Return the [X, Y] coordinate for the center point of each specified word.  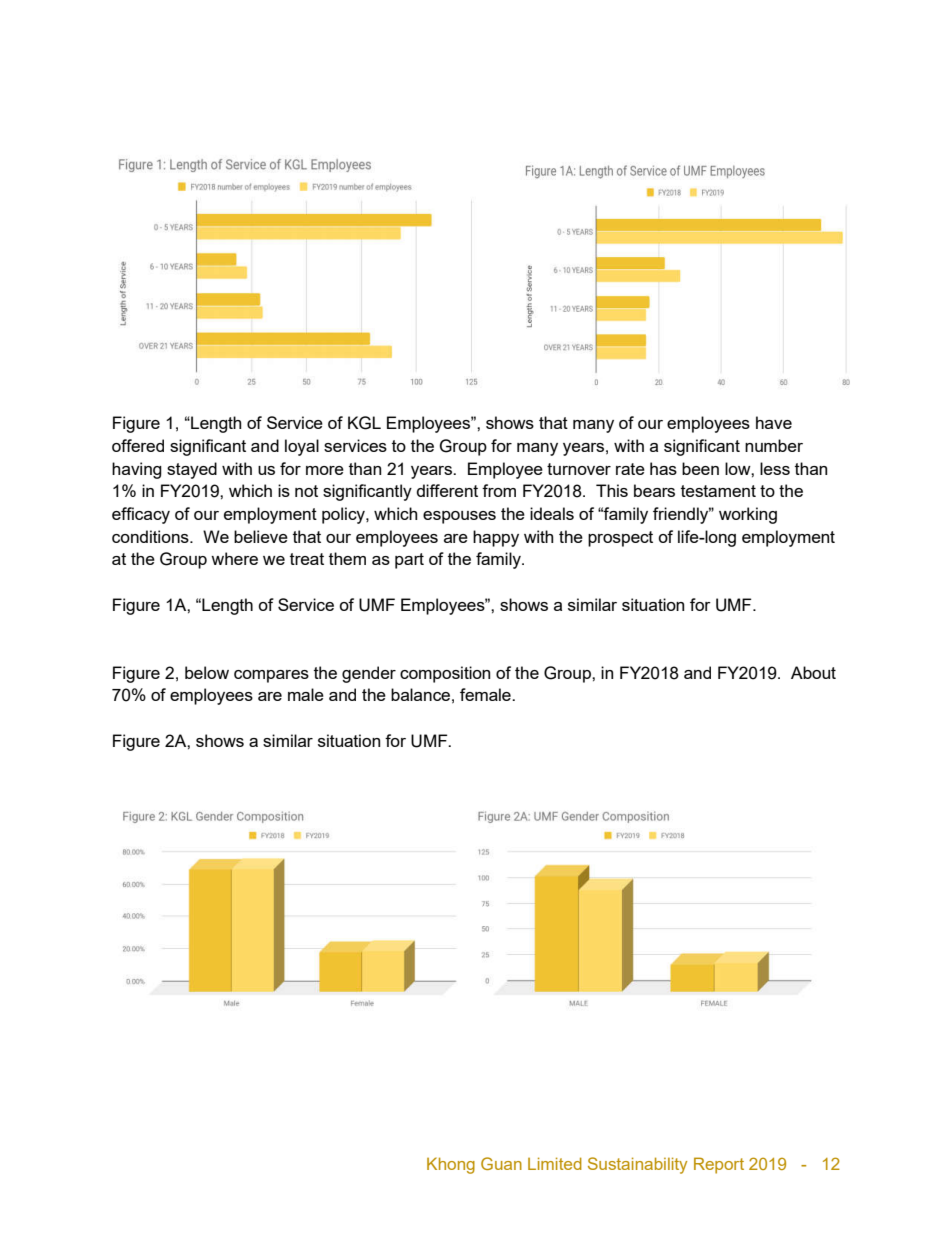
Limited [555, 1163]
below [207, 672]
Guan [501, 1163]
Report [719, 1165]
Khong [451, 1165]
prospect [620, 539]
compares [271, 676]
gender [369, 674]
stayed [192, 470]
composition [445, 674]
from [499, 490]
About [813, 672]
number [774, 445]
